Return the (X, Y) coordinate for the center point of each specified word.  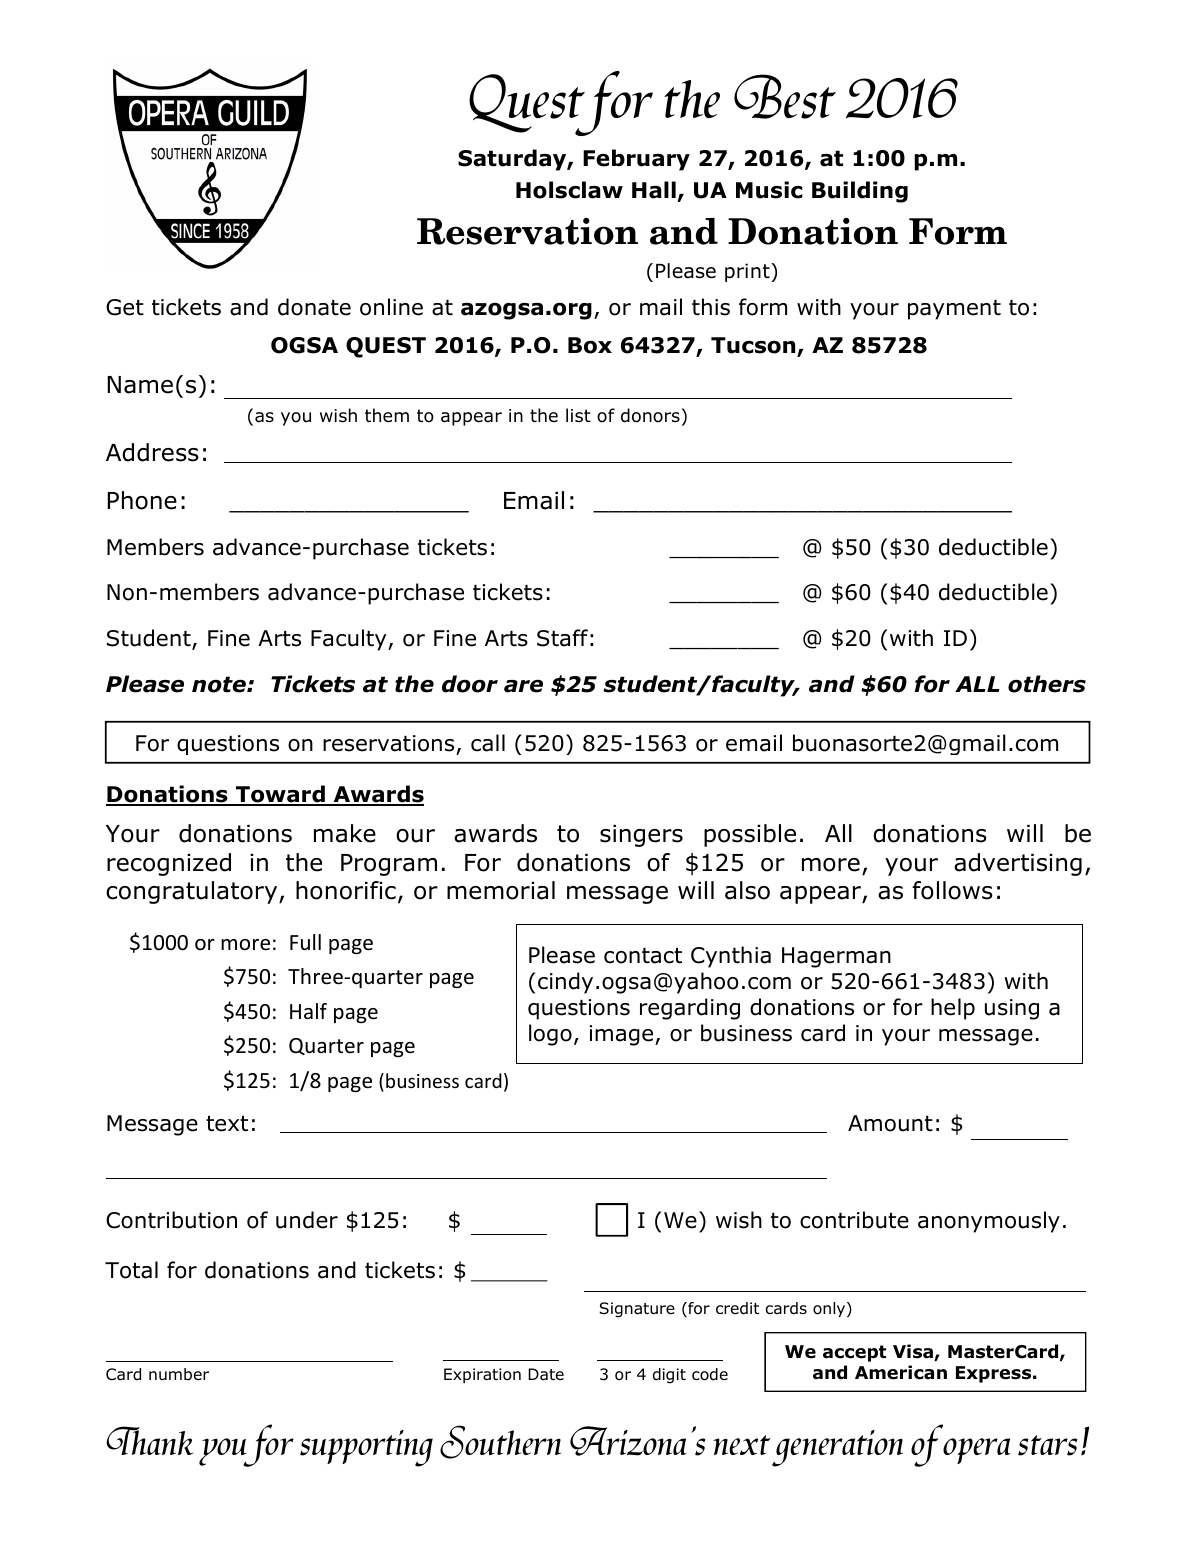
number (179, 1374)
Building (860, 192)
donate (314, 307)
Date (546, 1374)
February (636, 160)
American (901, 1372)
